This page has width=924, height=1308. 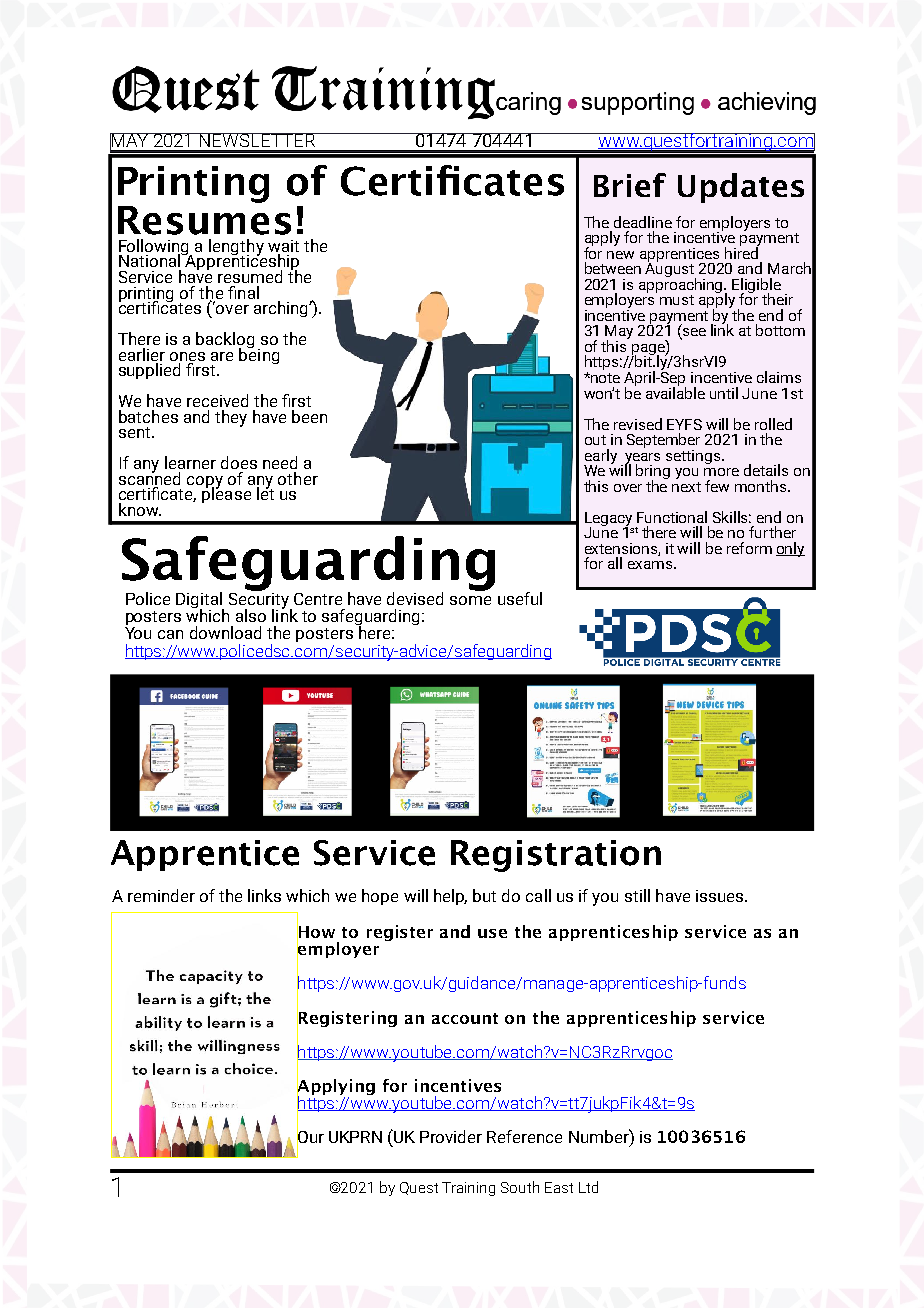 What do you see at coordinates (721, 896) in the page?
I see `issues` at bounding box center [721, 896].
